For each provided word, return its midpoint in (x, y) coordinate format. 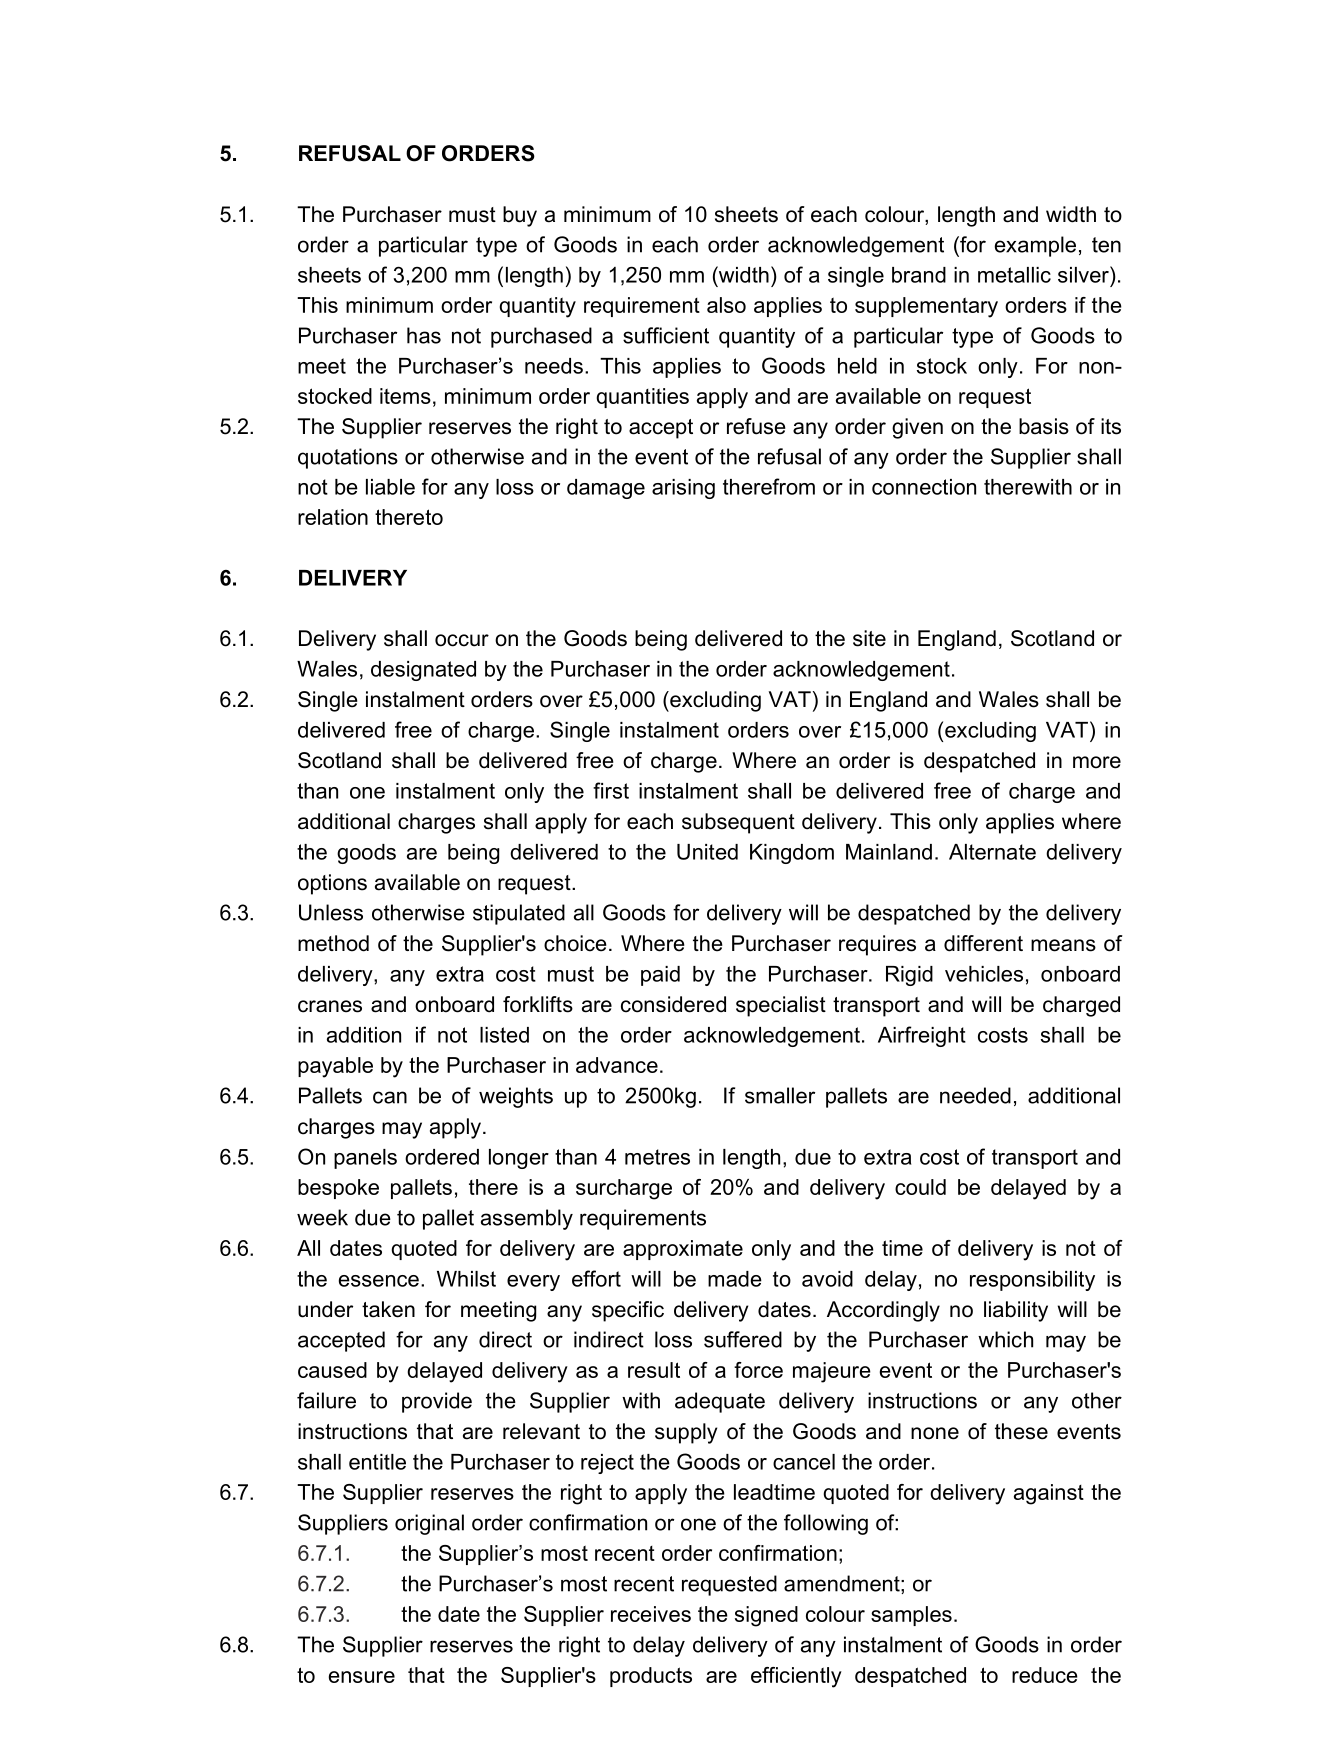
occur (462, 640)
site (869, 638)
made (735, 1279)
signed (766, 1616)
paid (660, 976)
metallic (1014, 275)
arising (683, 489)
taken (388, 1309)
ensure (362, 1677)
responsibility (1032, 1281)
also (726, 305)
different (983, 943)
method (333, 943)
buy (520, 216)
